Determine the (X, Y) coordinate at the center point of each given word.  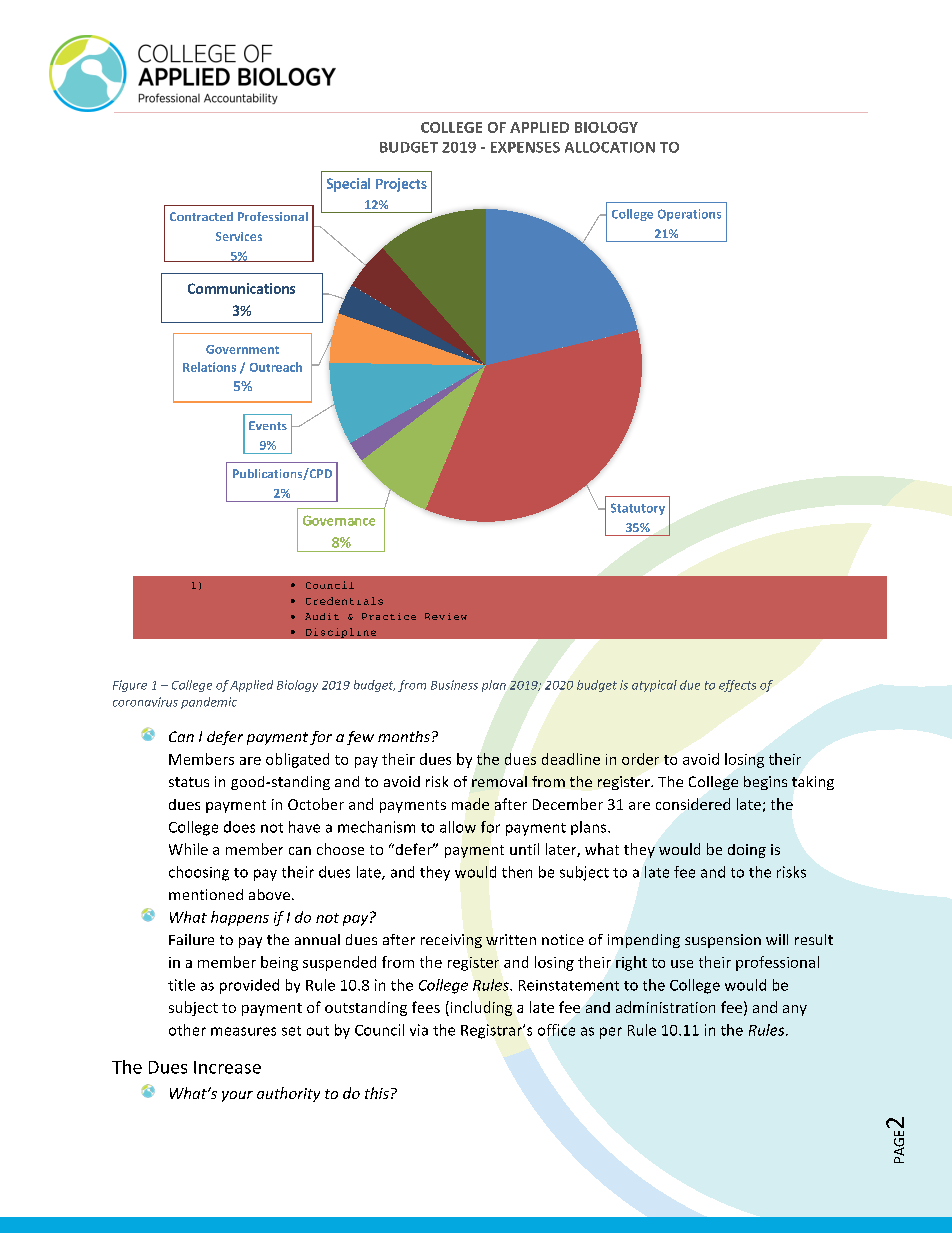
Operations (689, 215)
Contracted (201, 216)
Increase (227, 1067)
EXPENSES (525, 147)
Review (446, 616)
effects (737, 686)
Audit (322, 616)
